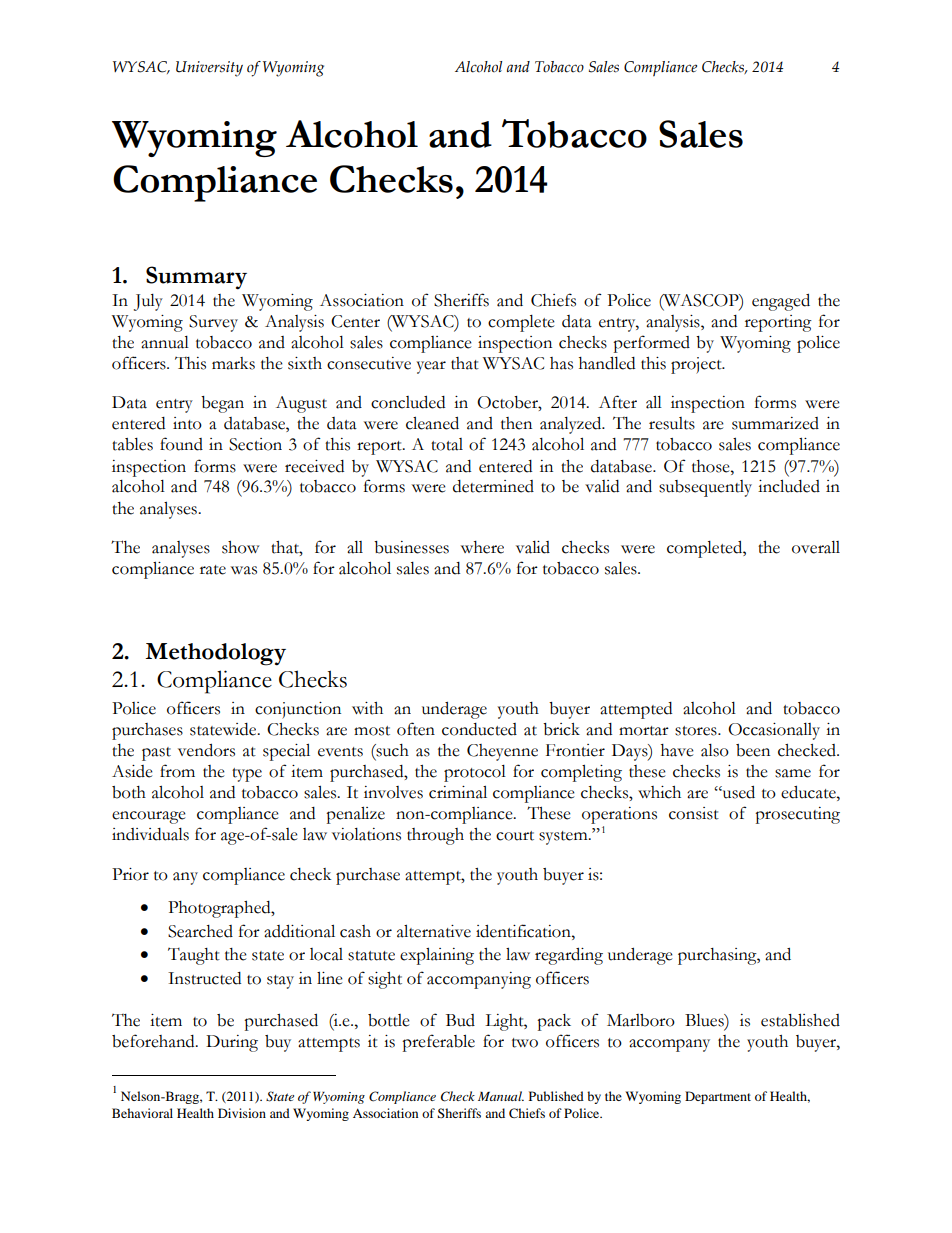 The height and width of the screenshot is (1233, 952). I want to click on consist, so click(694, 813).
